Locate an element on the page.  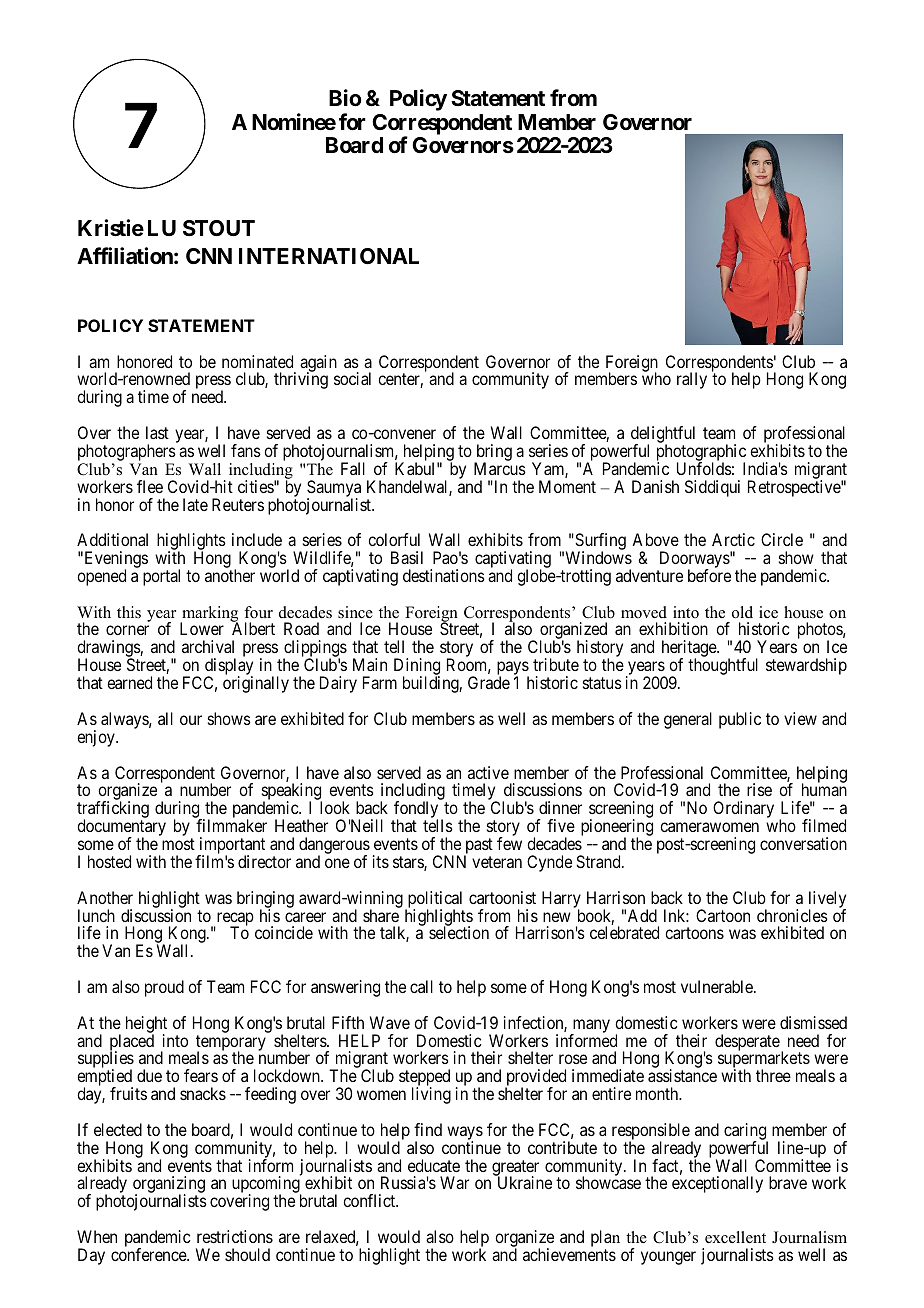
educate is located at coordinates (434, 1165).
